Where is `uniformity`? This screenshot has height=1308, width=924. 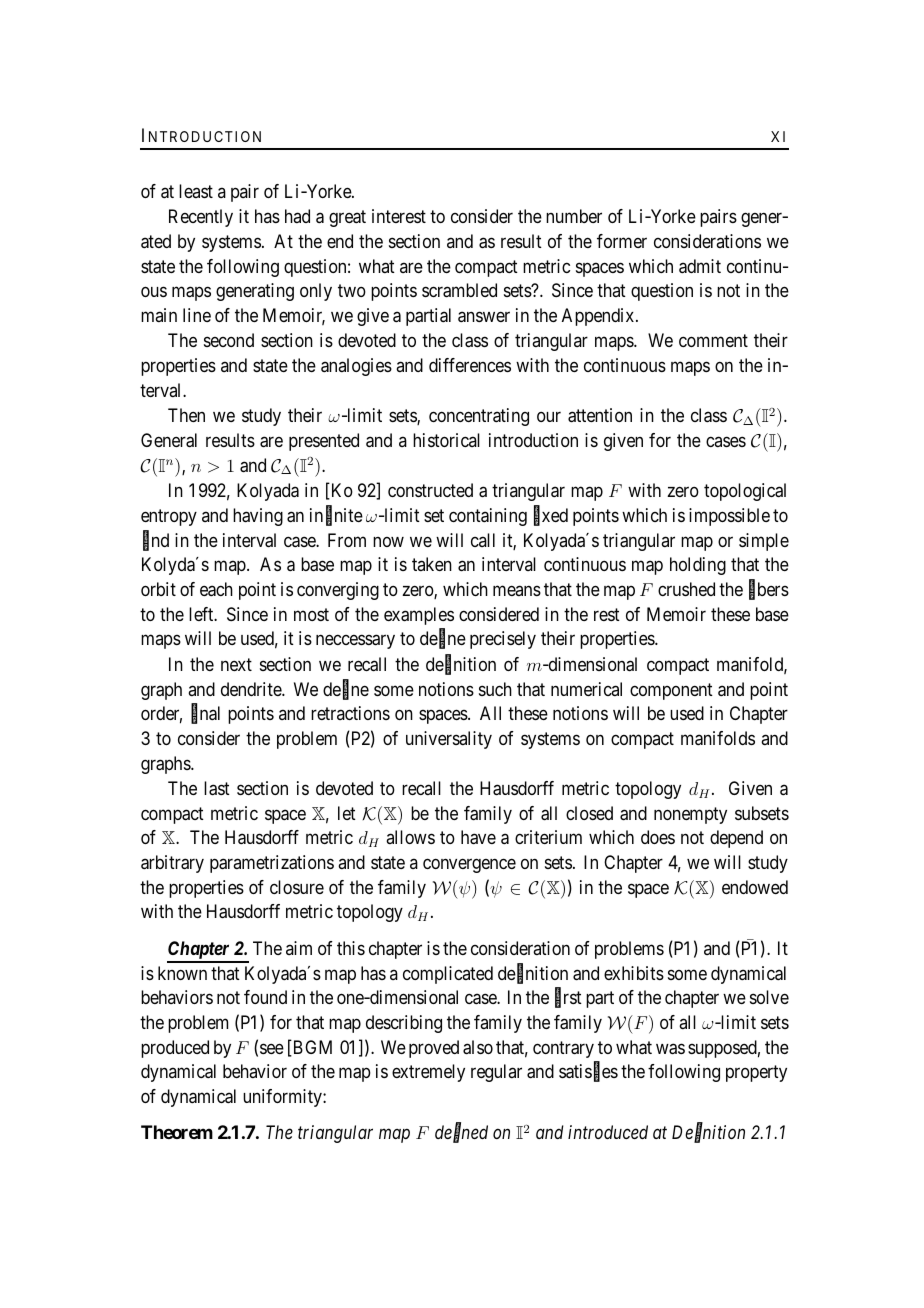
uniformity is located at coordinates (283, 1098).
